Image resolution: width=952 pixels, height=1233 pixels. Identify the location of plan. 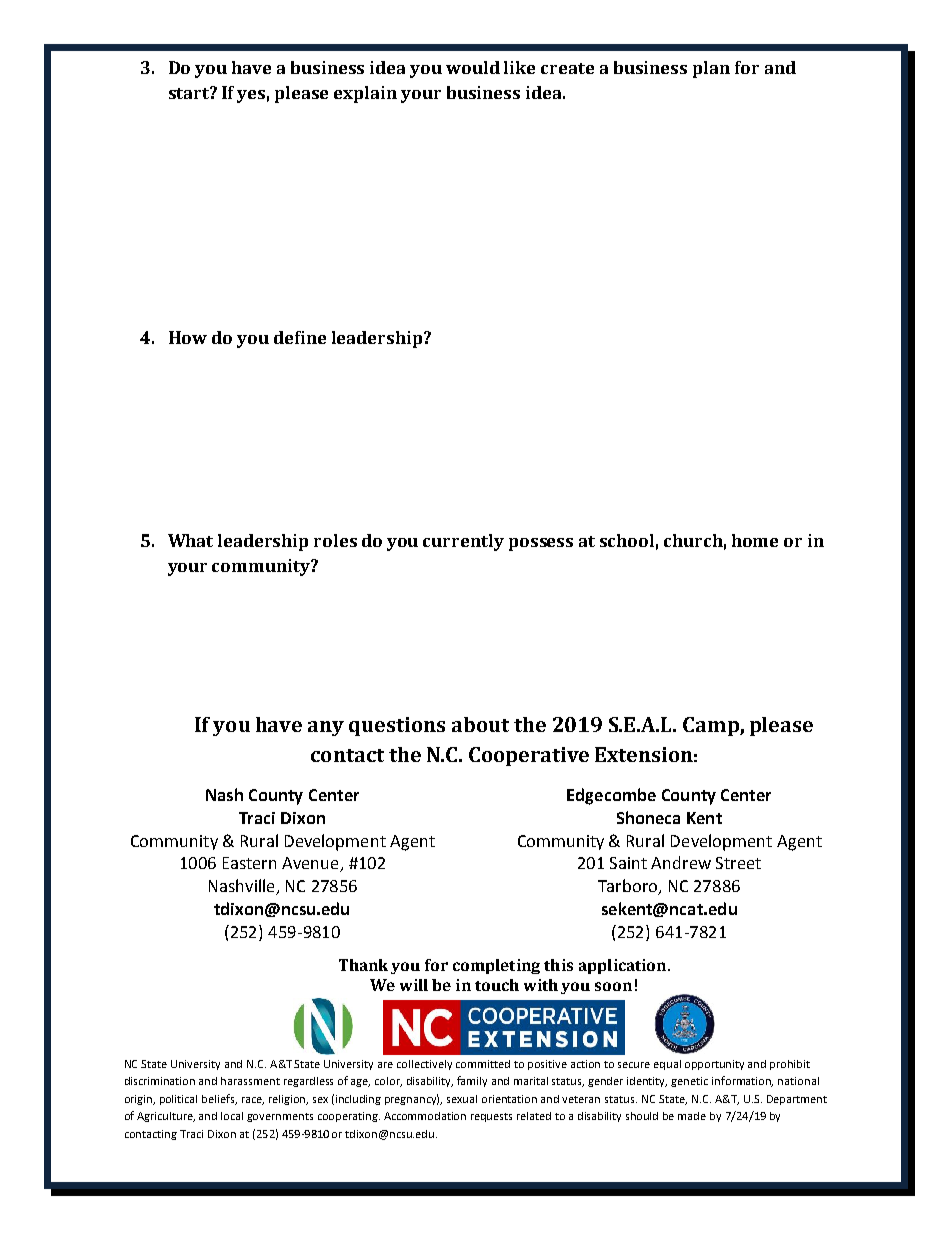
(711, 69).
